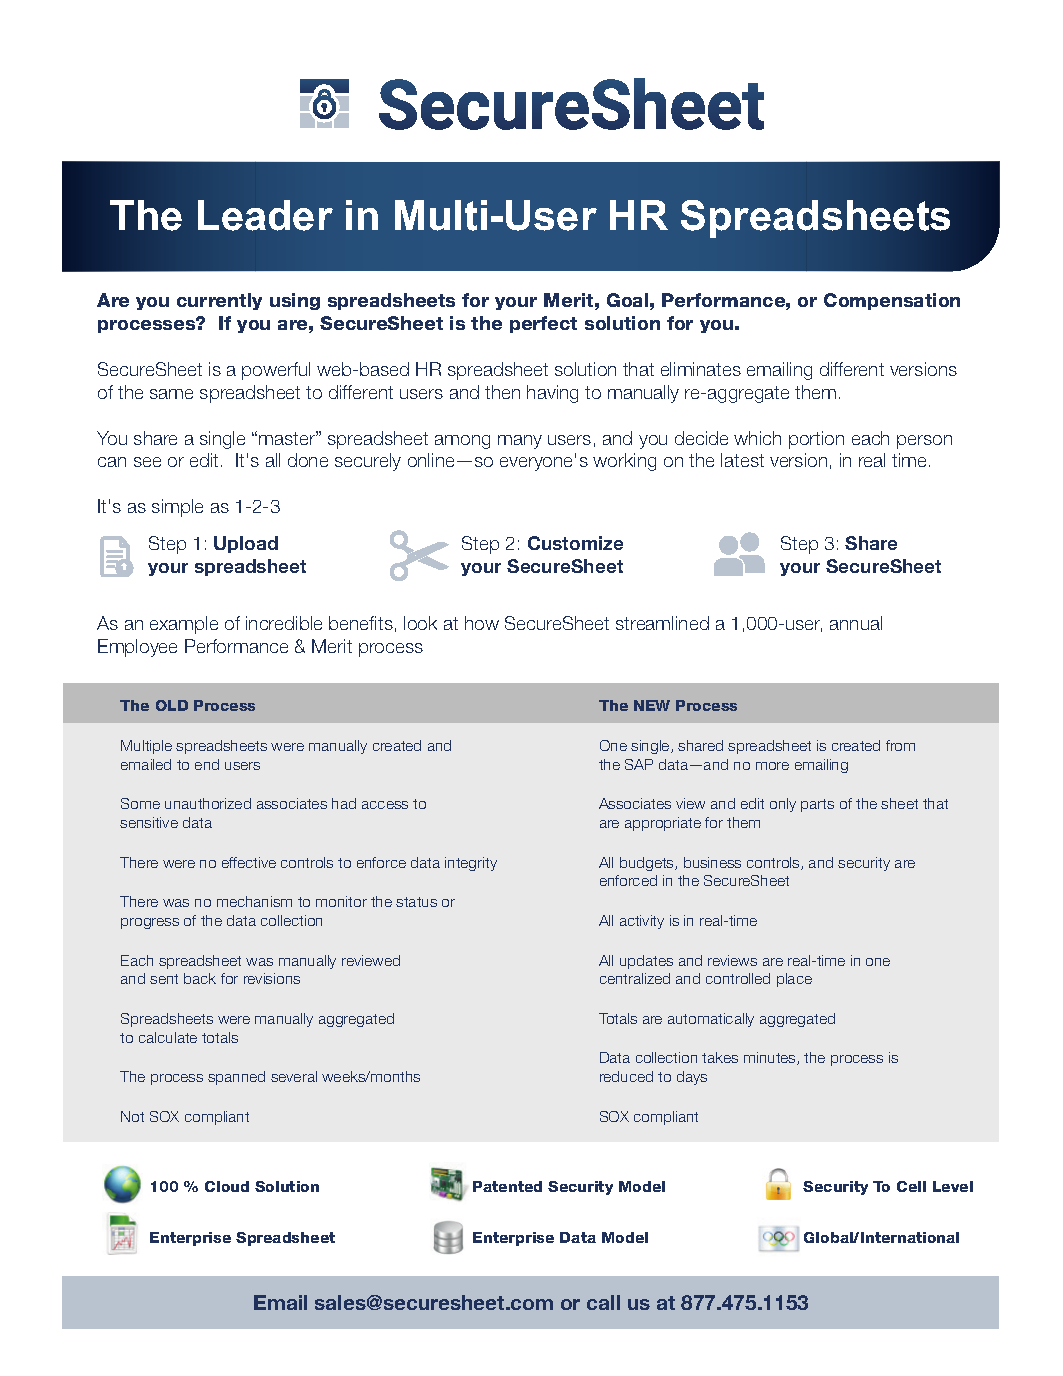 This image has width=1063, height=1376. Describe the element at coordinates (642, 922) in the image. I see `activity` at that location.
